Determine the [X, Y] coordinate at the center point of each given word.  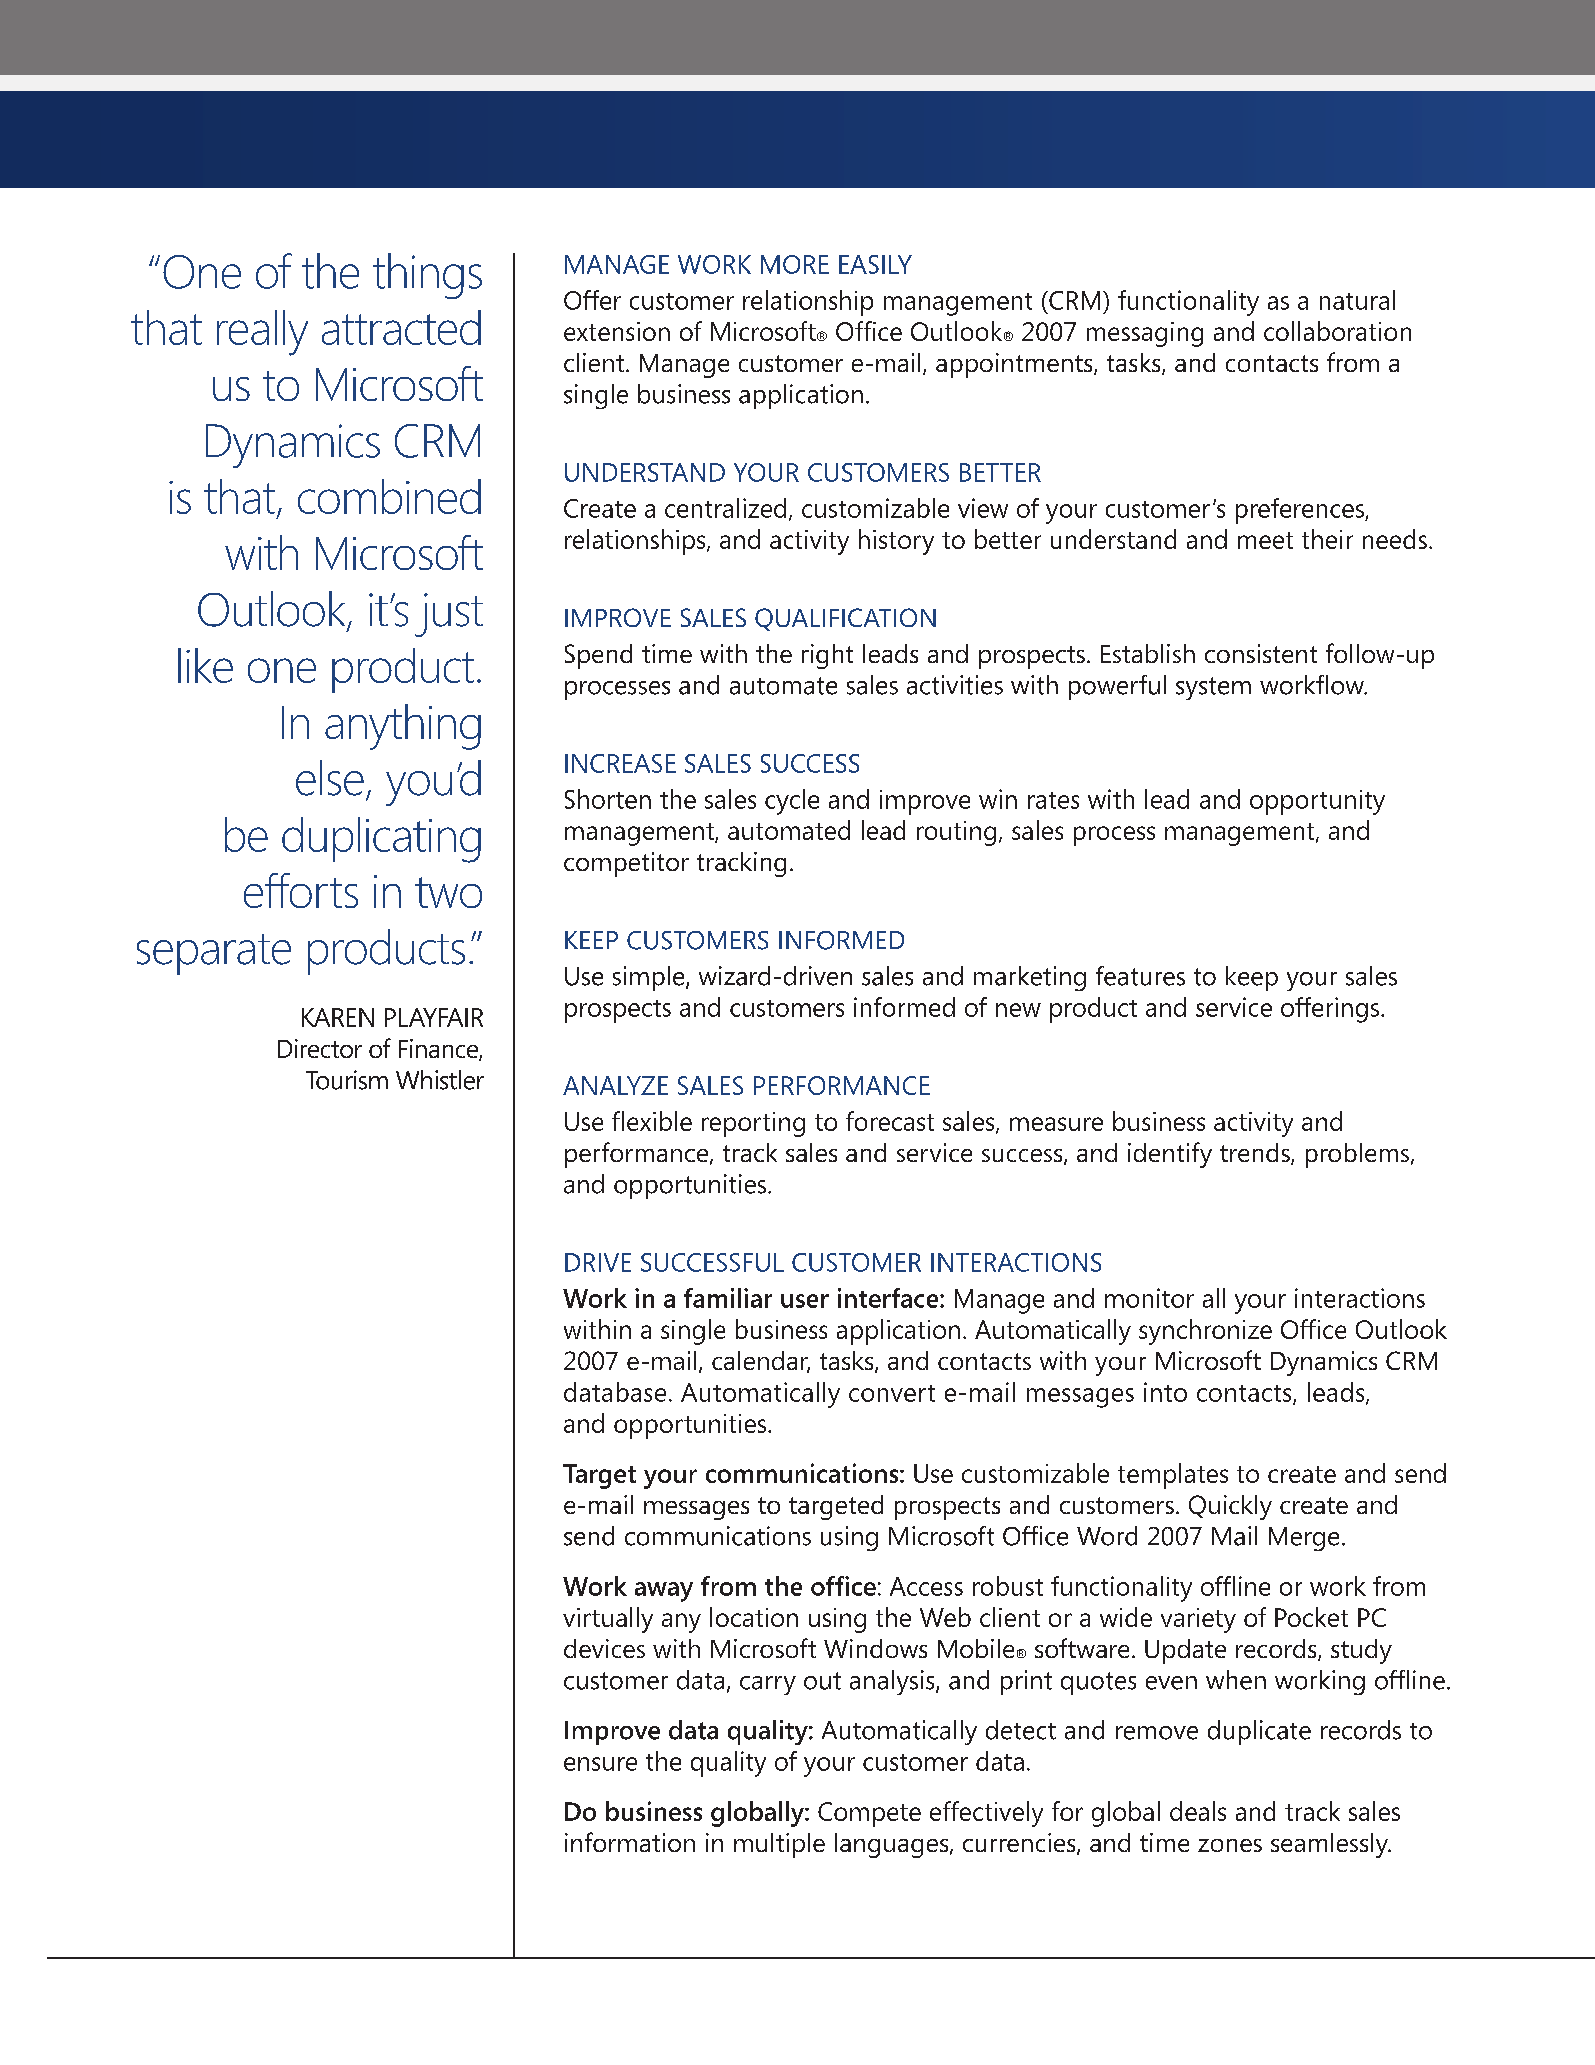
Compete [869, 1814]
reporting [753, 1124]
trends [1256, 1154]
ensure [600, 1764]
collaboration [1337, 331]
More [795, 264]
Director [320, 1048]
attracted [401, 327]
